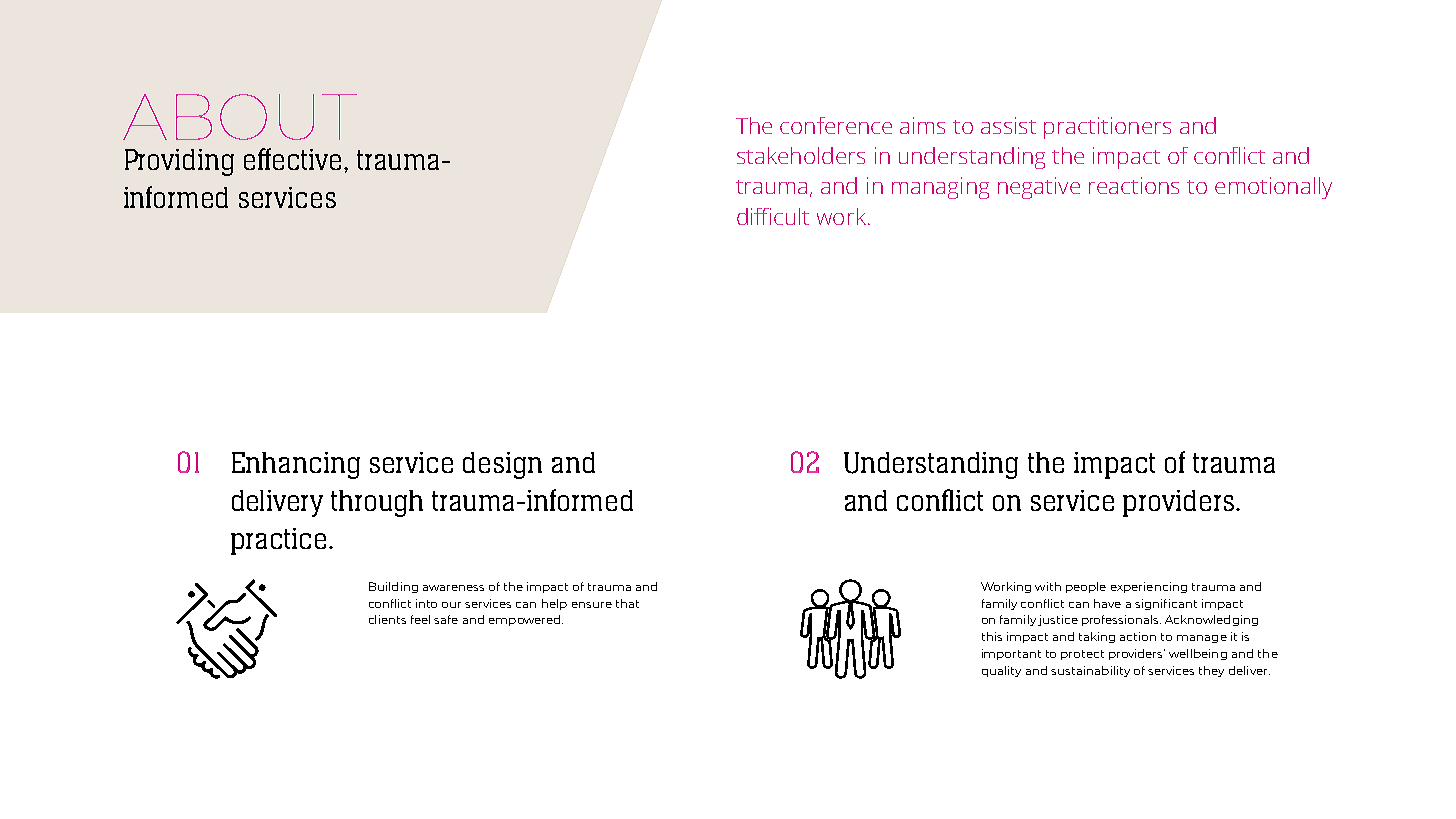 The height and width of the document is (819, 1456). Describe the element at coordinates (296, 465) in the document. I see `Enhancing` at that location.
